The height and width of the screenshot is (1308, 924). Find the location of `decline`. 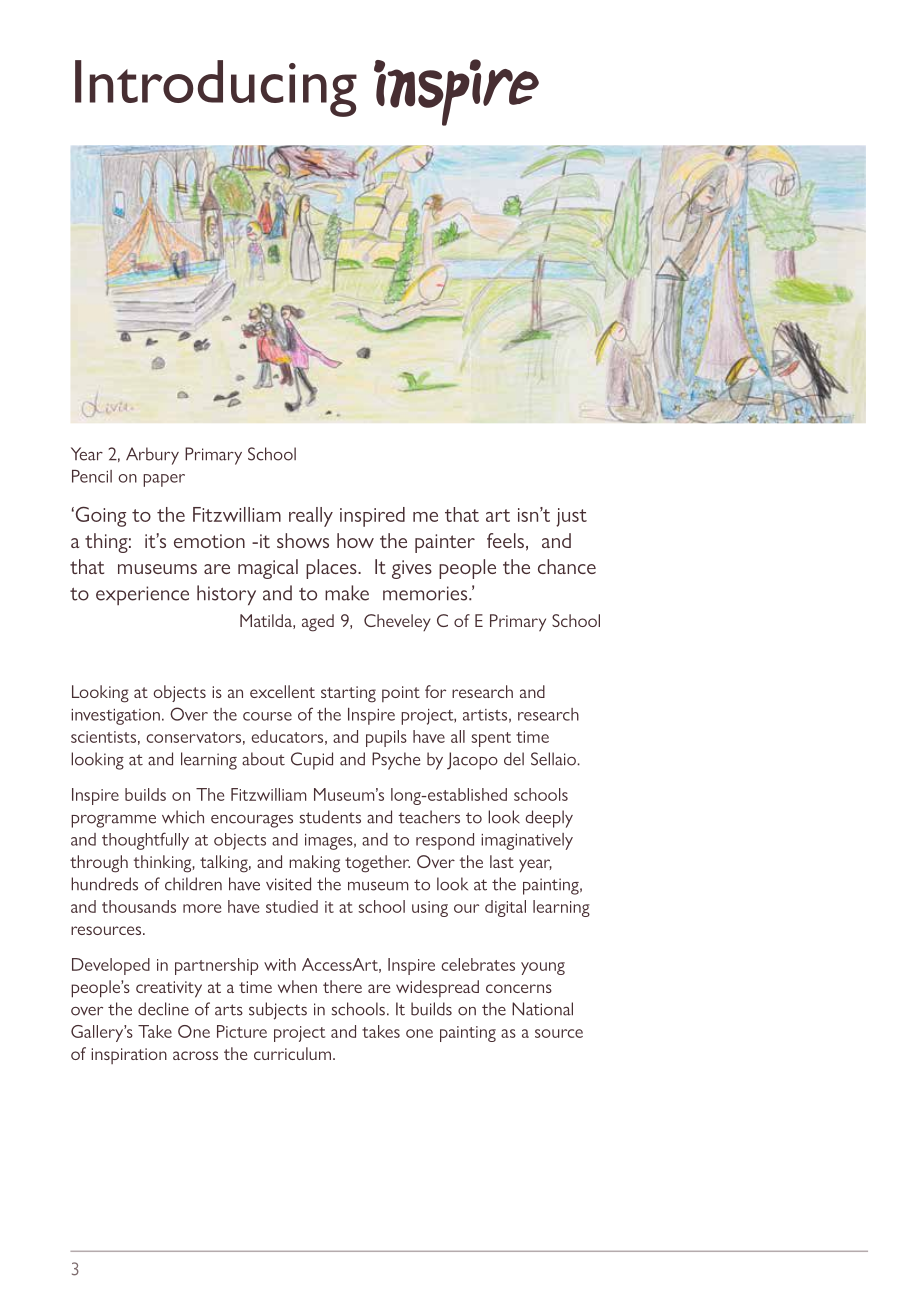

decline is located at coordinates (163, 1009).
